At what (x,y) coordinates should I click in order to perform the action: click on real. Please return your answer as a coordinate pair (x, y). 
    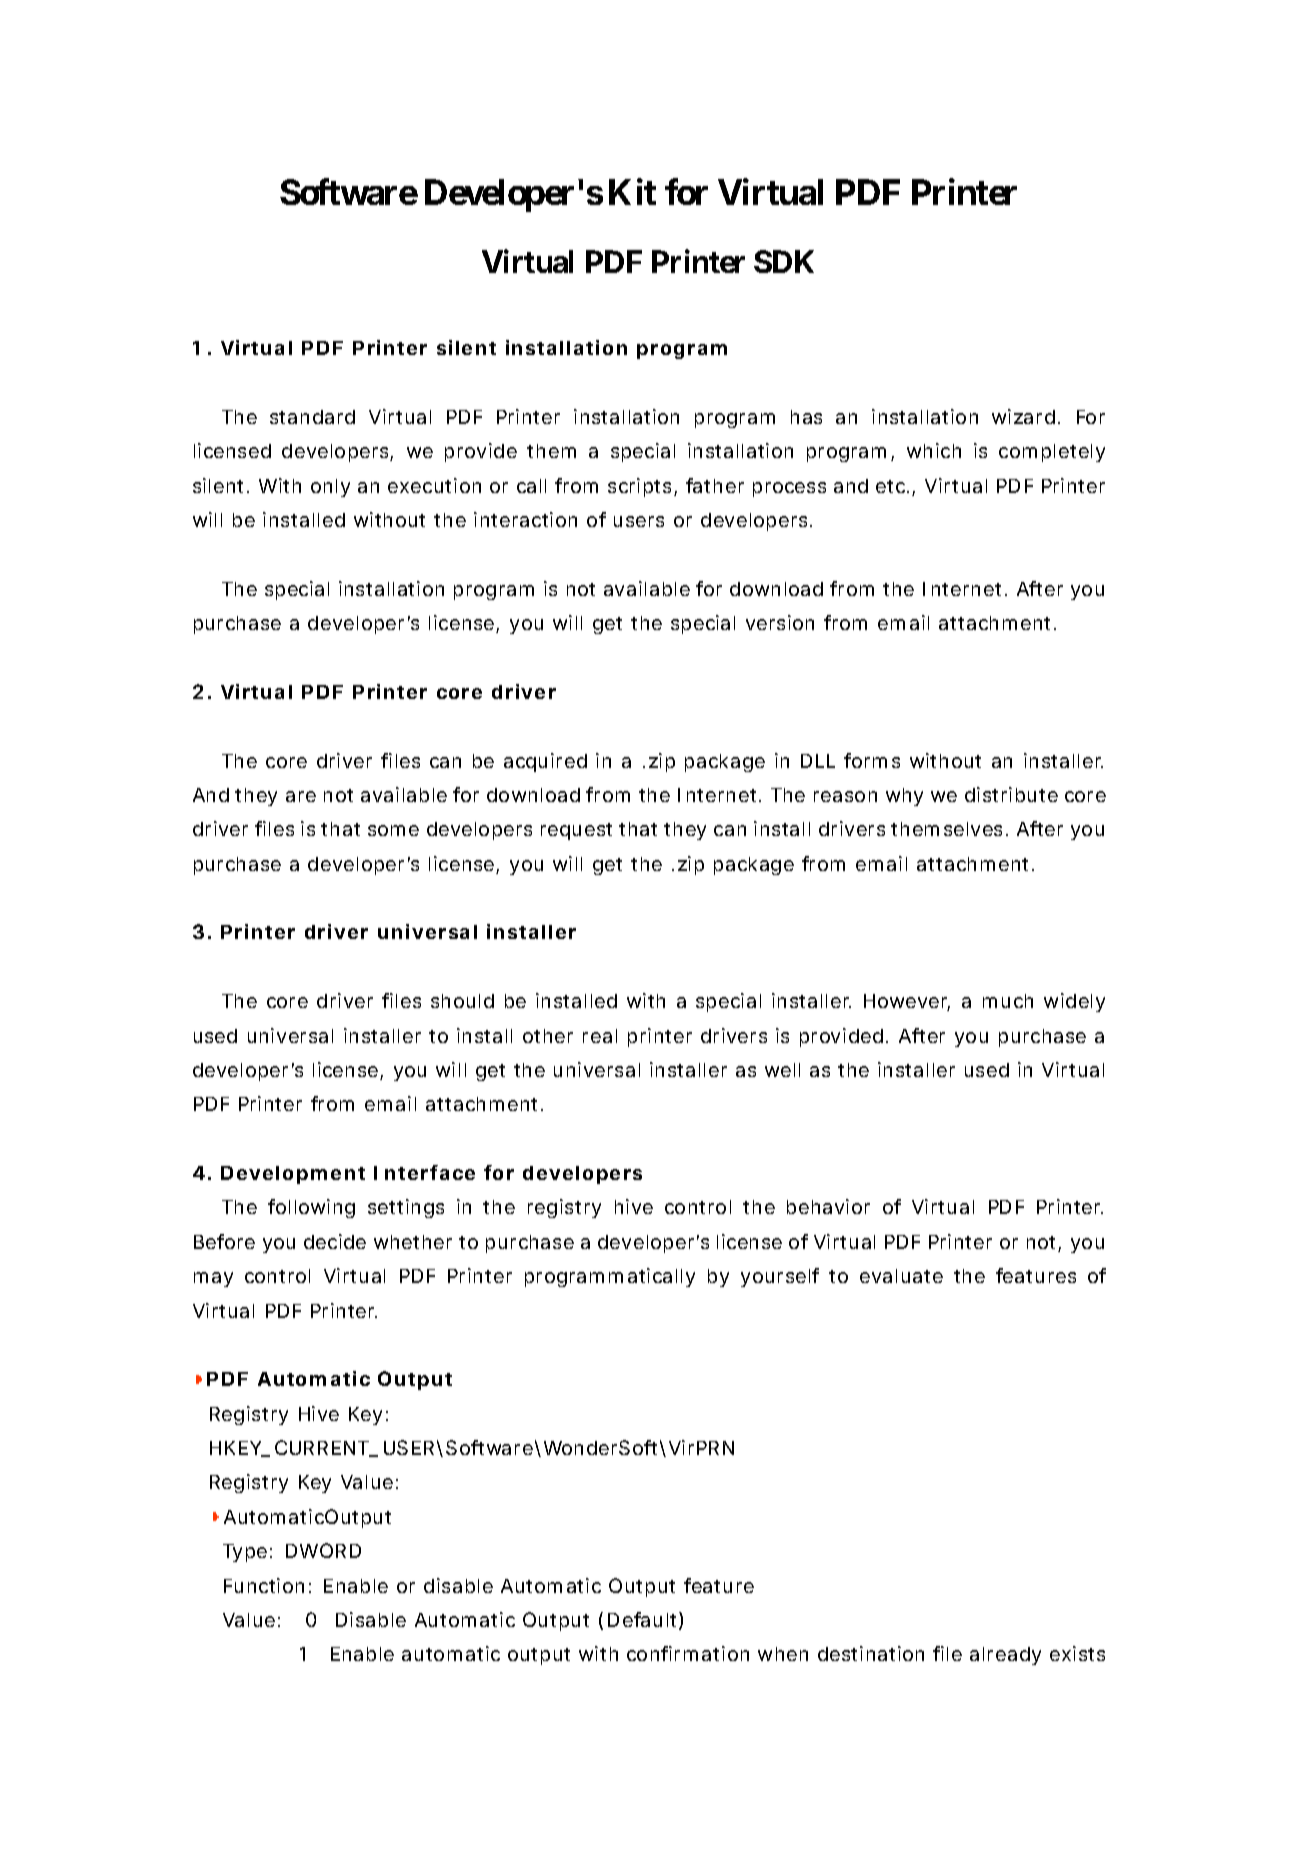
    Looking at the image, I should click on (600, 1036).
